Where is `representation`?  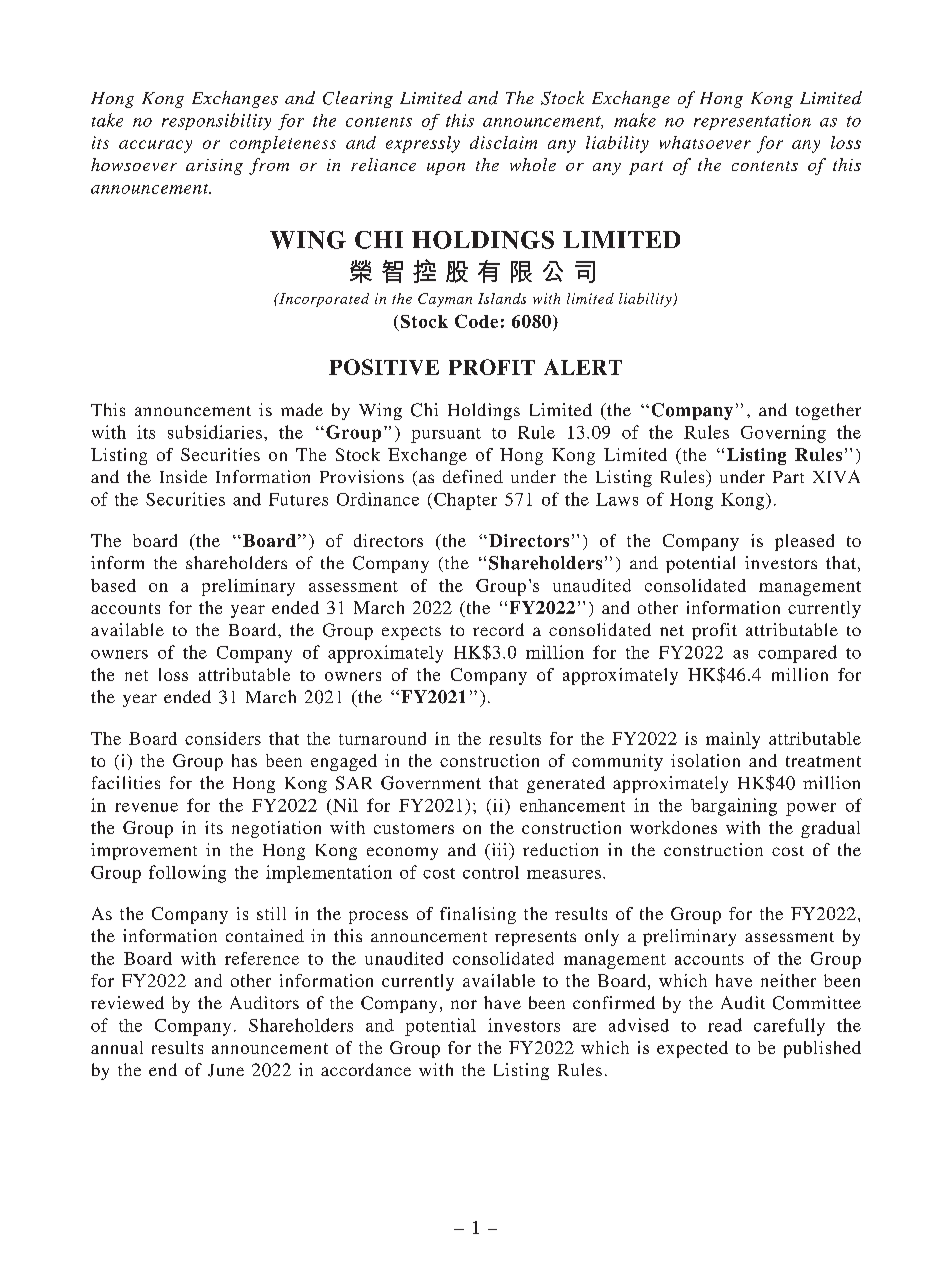
representation is located at coordinates (752, 122).
